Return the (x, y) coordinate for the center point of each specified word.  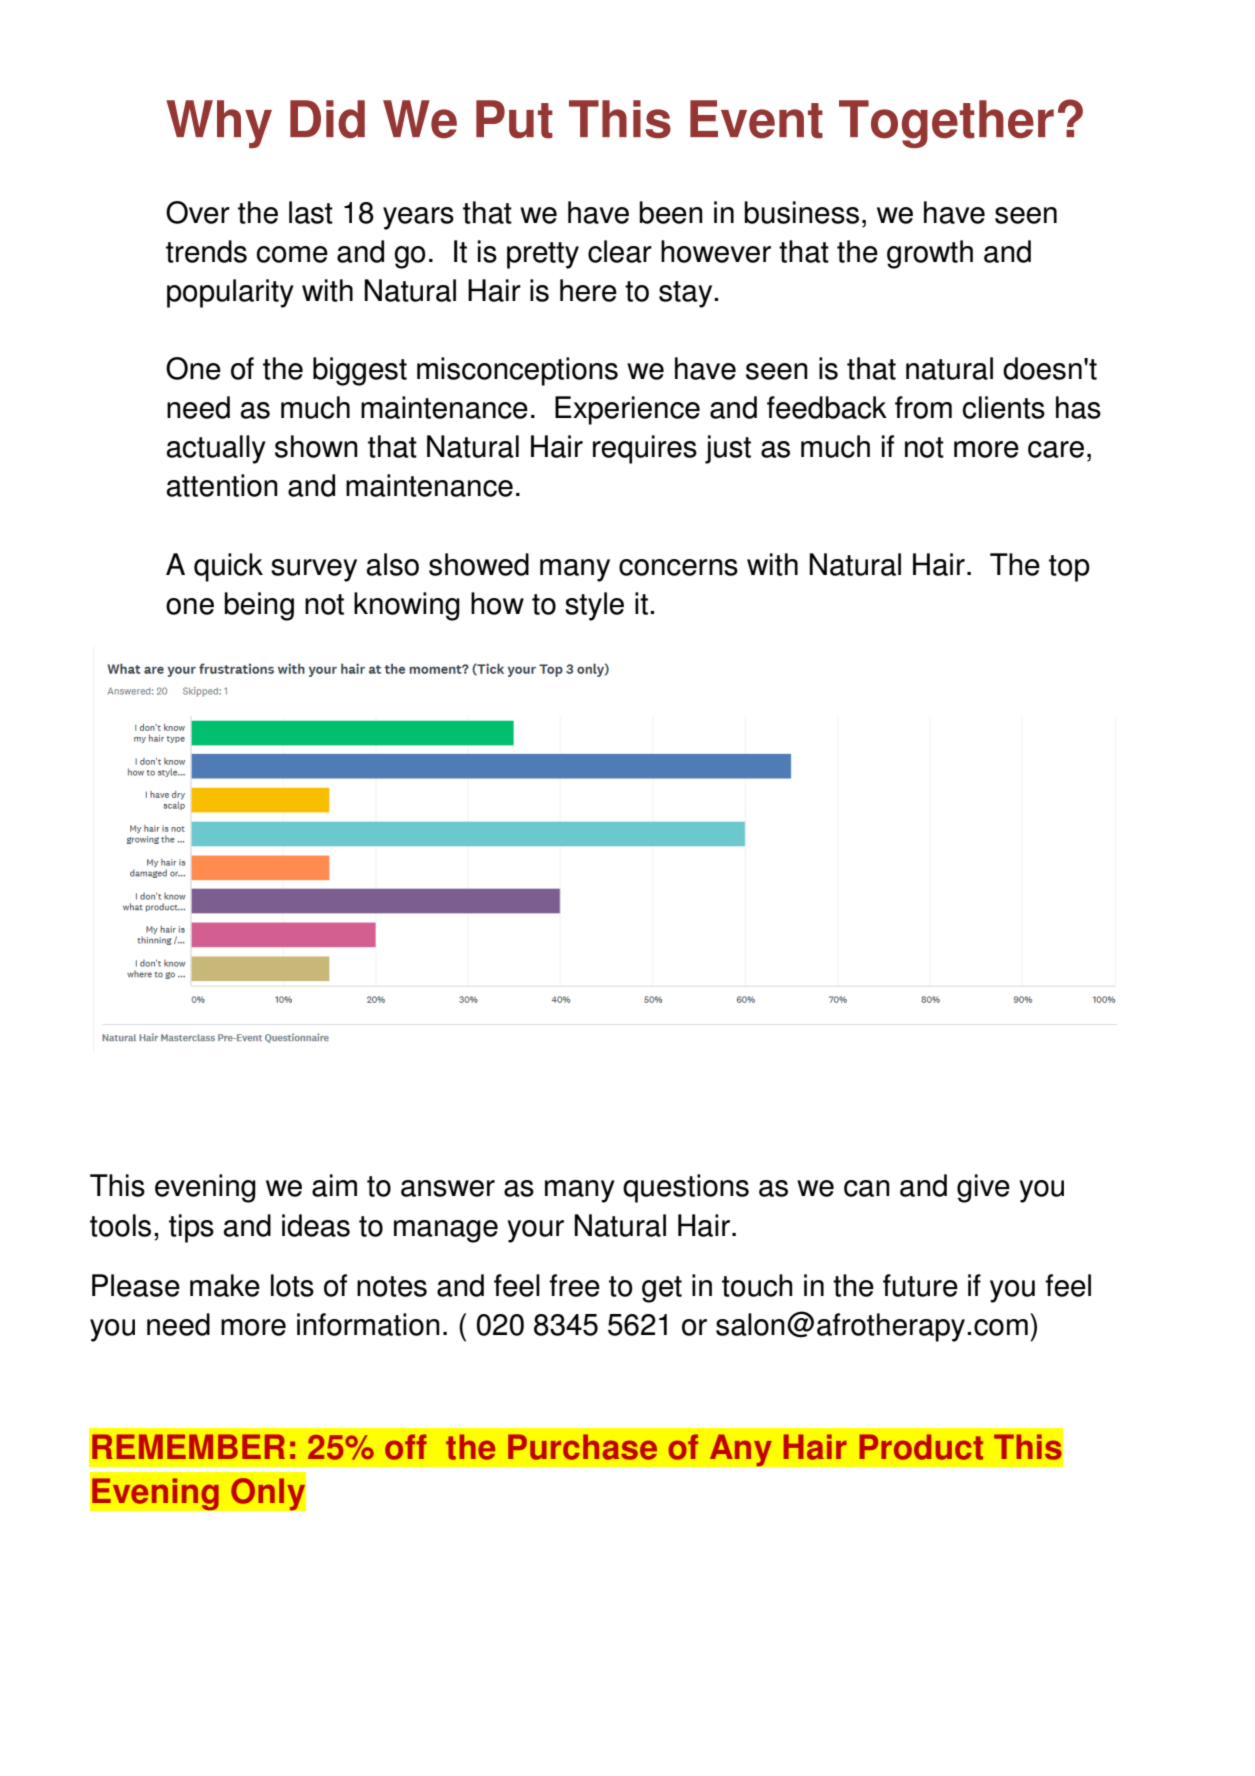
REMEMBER (188, 1446)
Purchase (582, 1447)
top (1069, 568)
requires (645, 449)
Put (514, 119)
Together (946, 124)
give (983, 1188)
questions (686, 1188)
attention (222, 485)
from (923, 407)
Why (219, 124)
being (259, 606)
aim (334, 1185)
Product (921, 1447)
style (594, 606)
